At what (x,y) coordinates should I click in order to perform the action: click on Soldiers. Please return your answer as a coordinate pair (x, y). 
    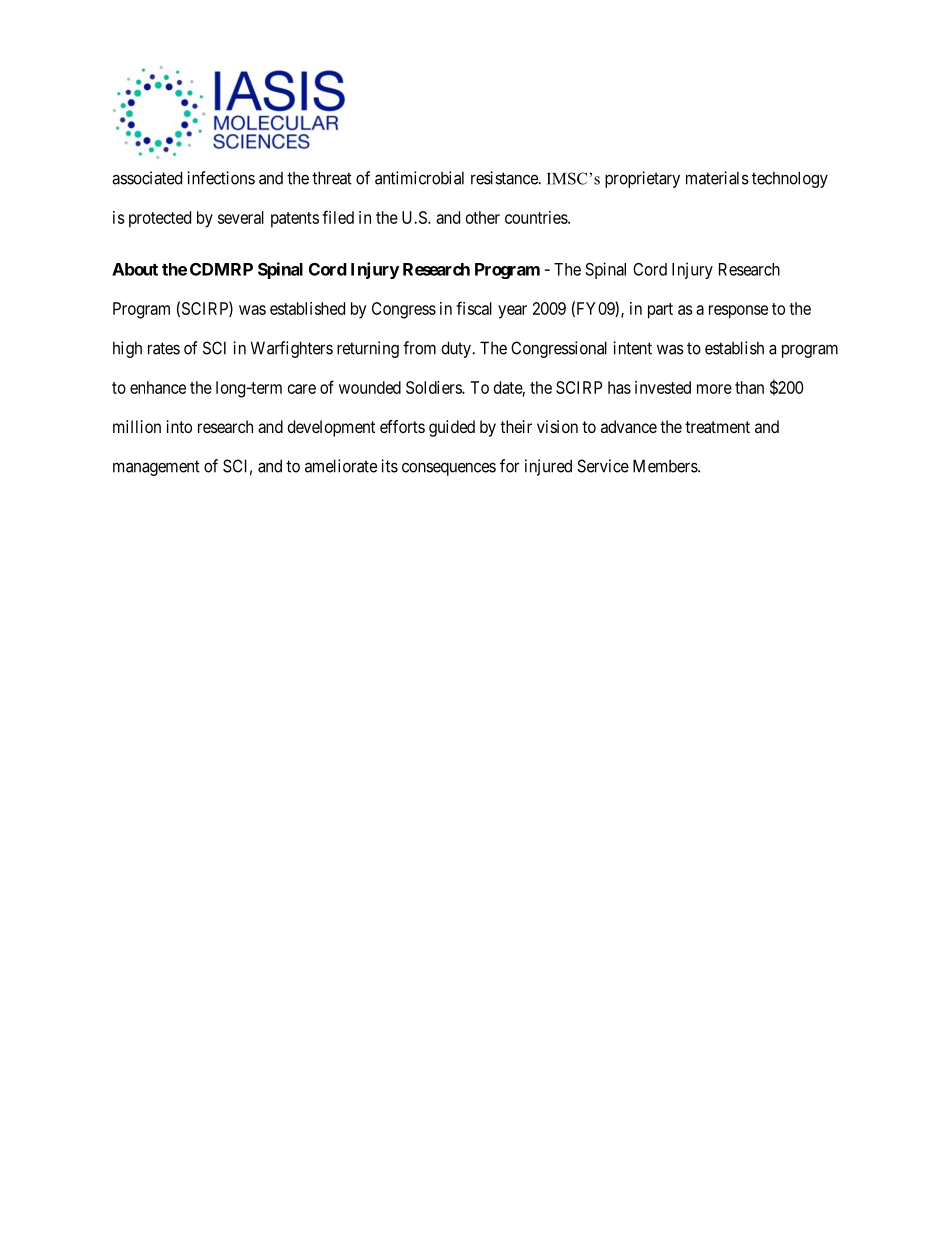
    Looking at the image, I should click on (434, 387).
